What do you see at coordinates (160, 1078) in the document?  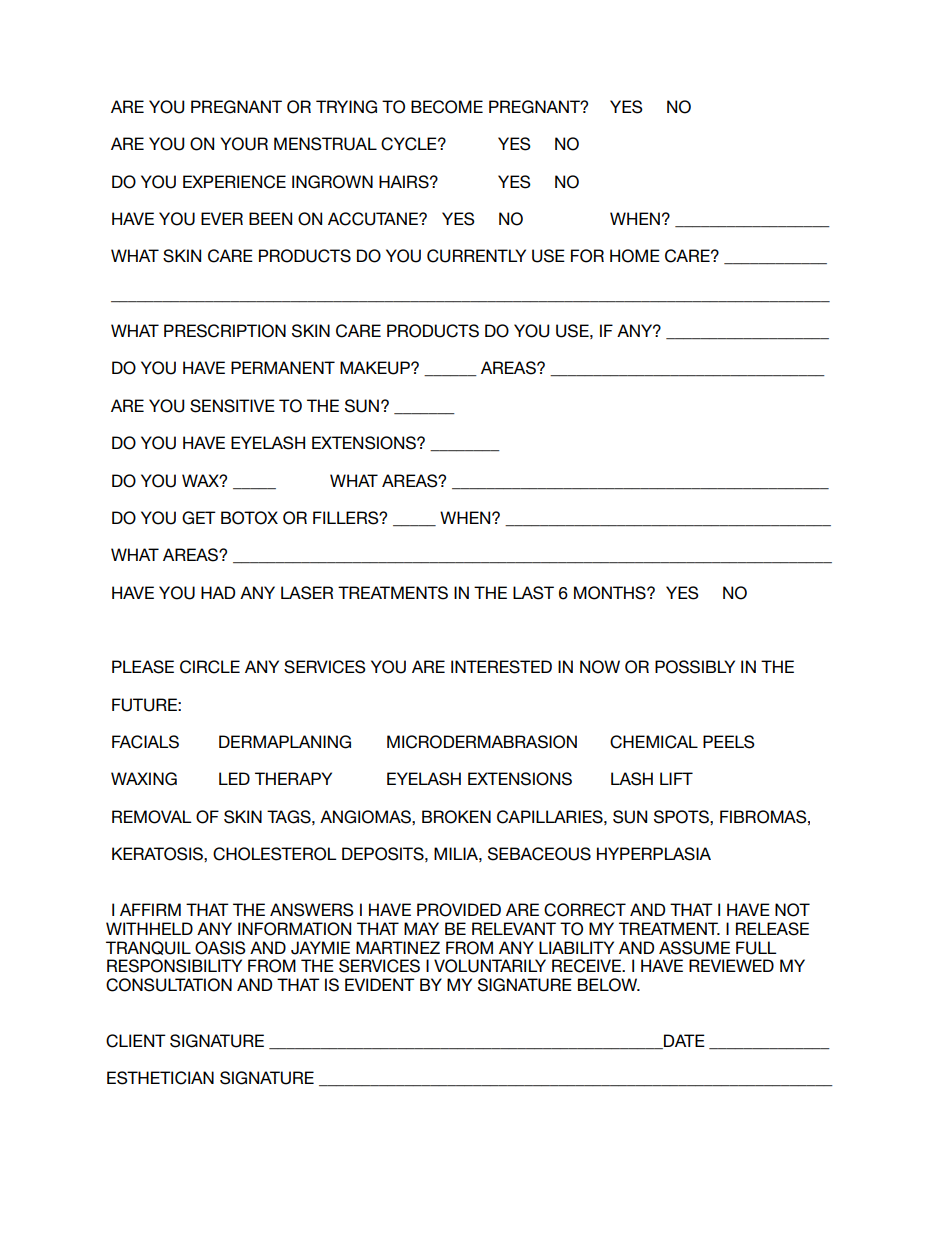 I see `ESTHETICIAN` at bounding box center [160, 1078].
